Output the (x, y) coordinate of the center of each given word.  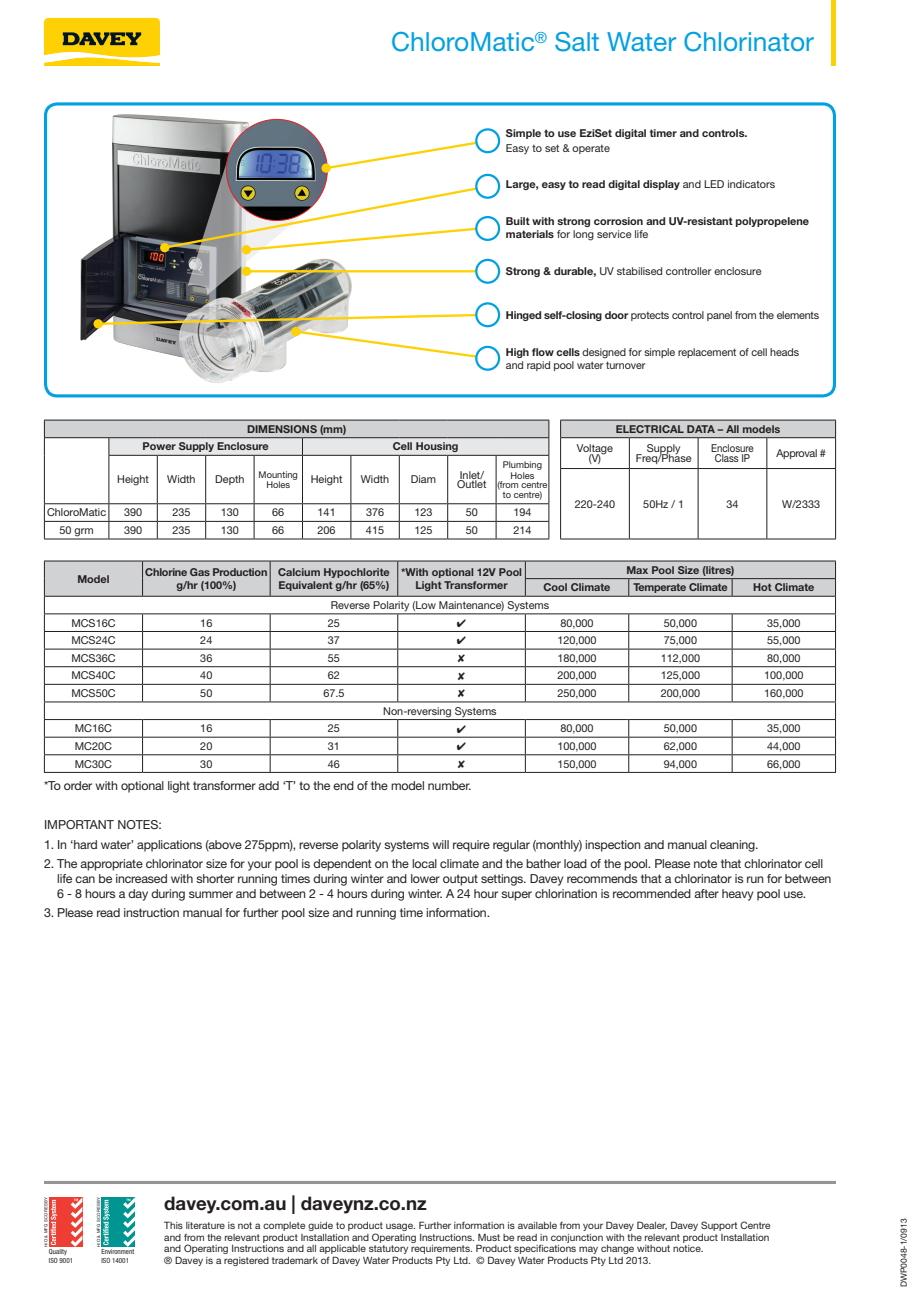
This (173, 1225)
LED (714, 184)
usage (400, 1227)
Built (518, 221)
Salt (577, 42)
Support (719, 1226)
